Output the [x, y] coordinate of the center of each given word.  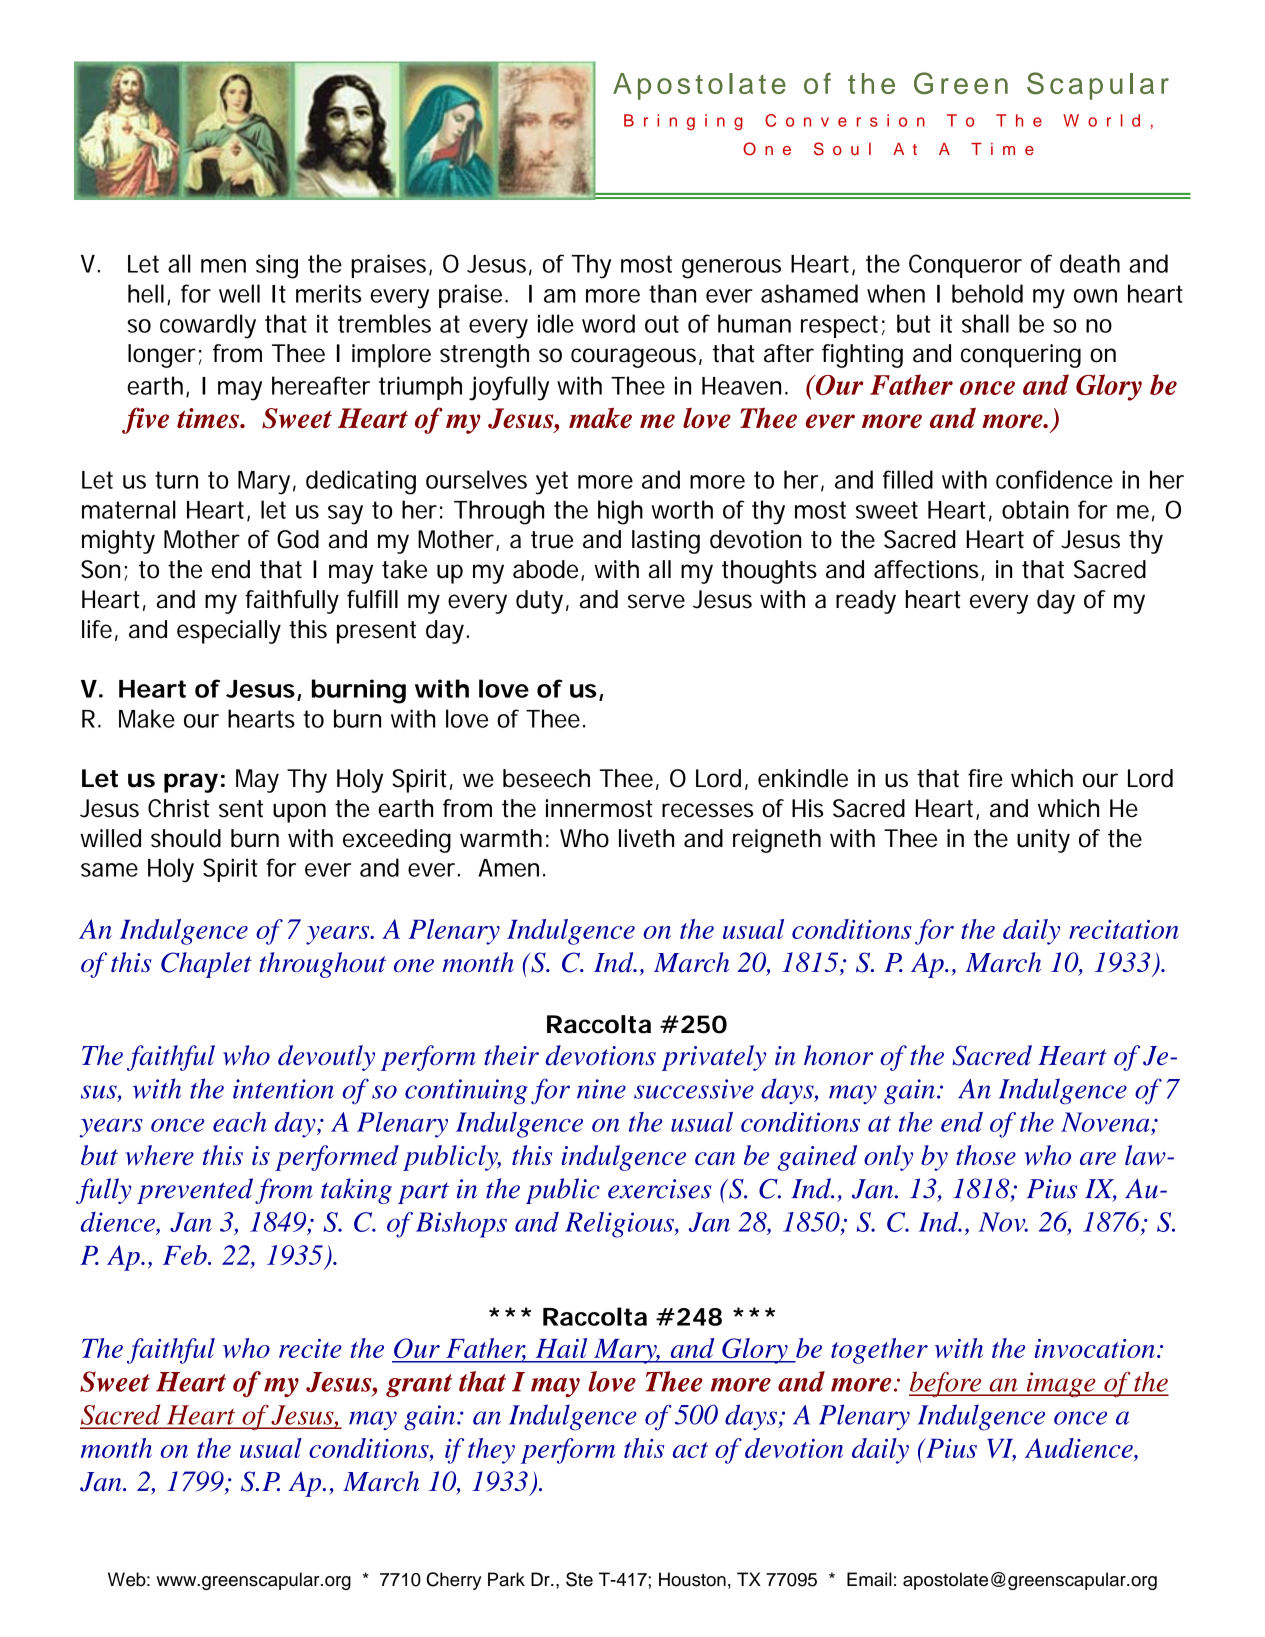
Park [506, 1579]
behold [987, 293]
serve [656, 601]
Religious [620, 1225]
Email [869, 1579]
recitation [1124, 929]
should [186, 838]
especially [229, 632]
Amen [508, 868]
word [608, 323]
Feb [186, 1255]
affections [928, 570]
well [239, 293]
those [986, 1155]
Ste [579, 1579]
